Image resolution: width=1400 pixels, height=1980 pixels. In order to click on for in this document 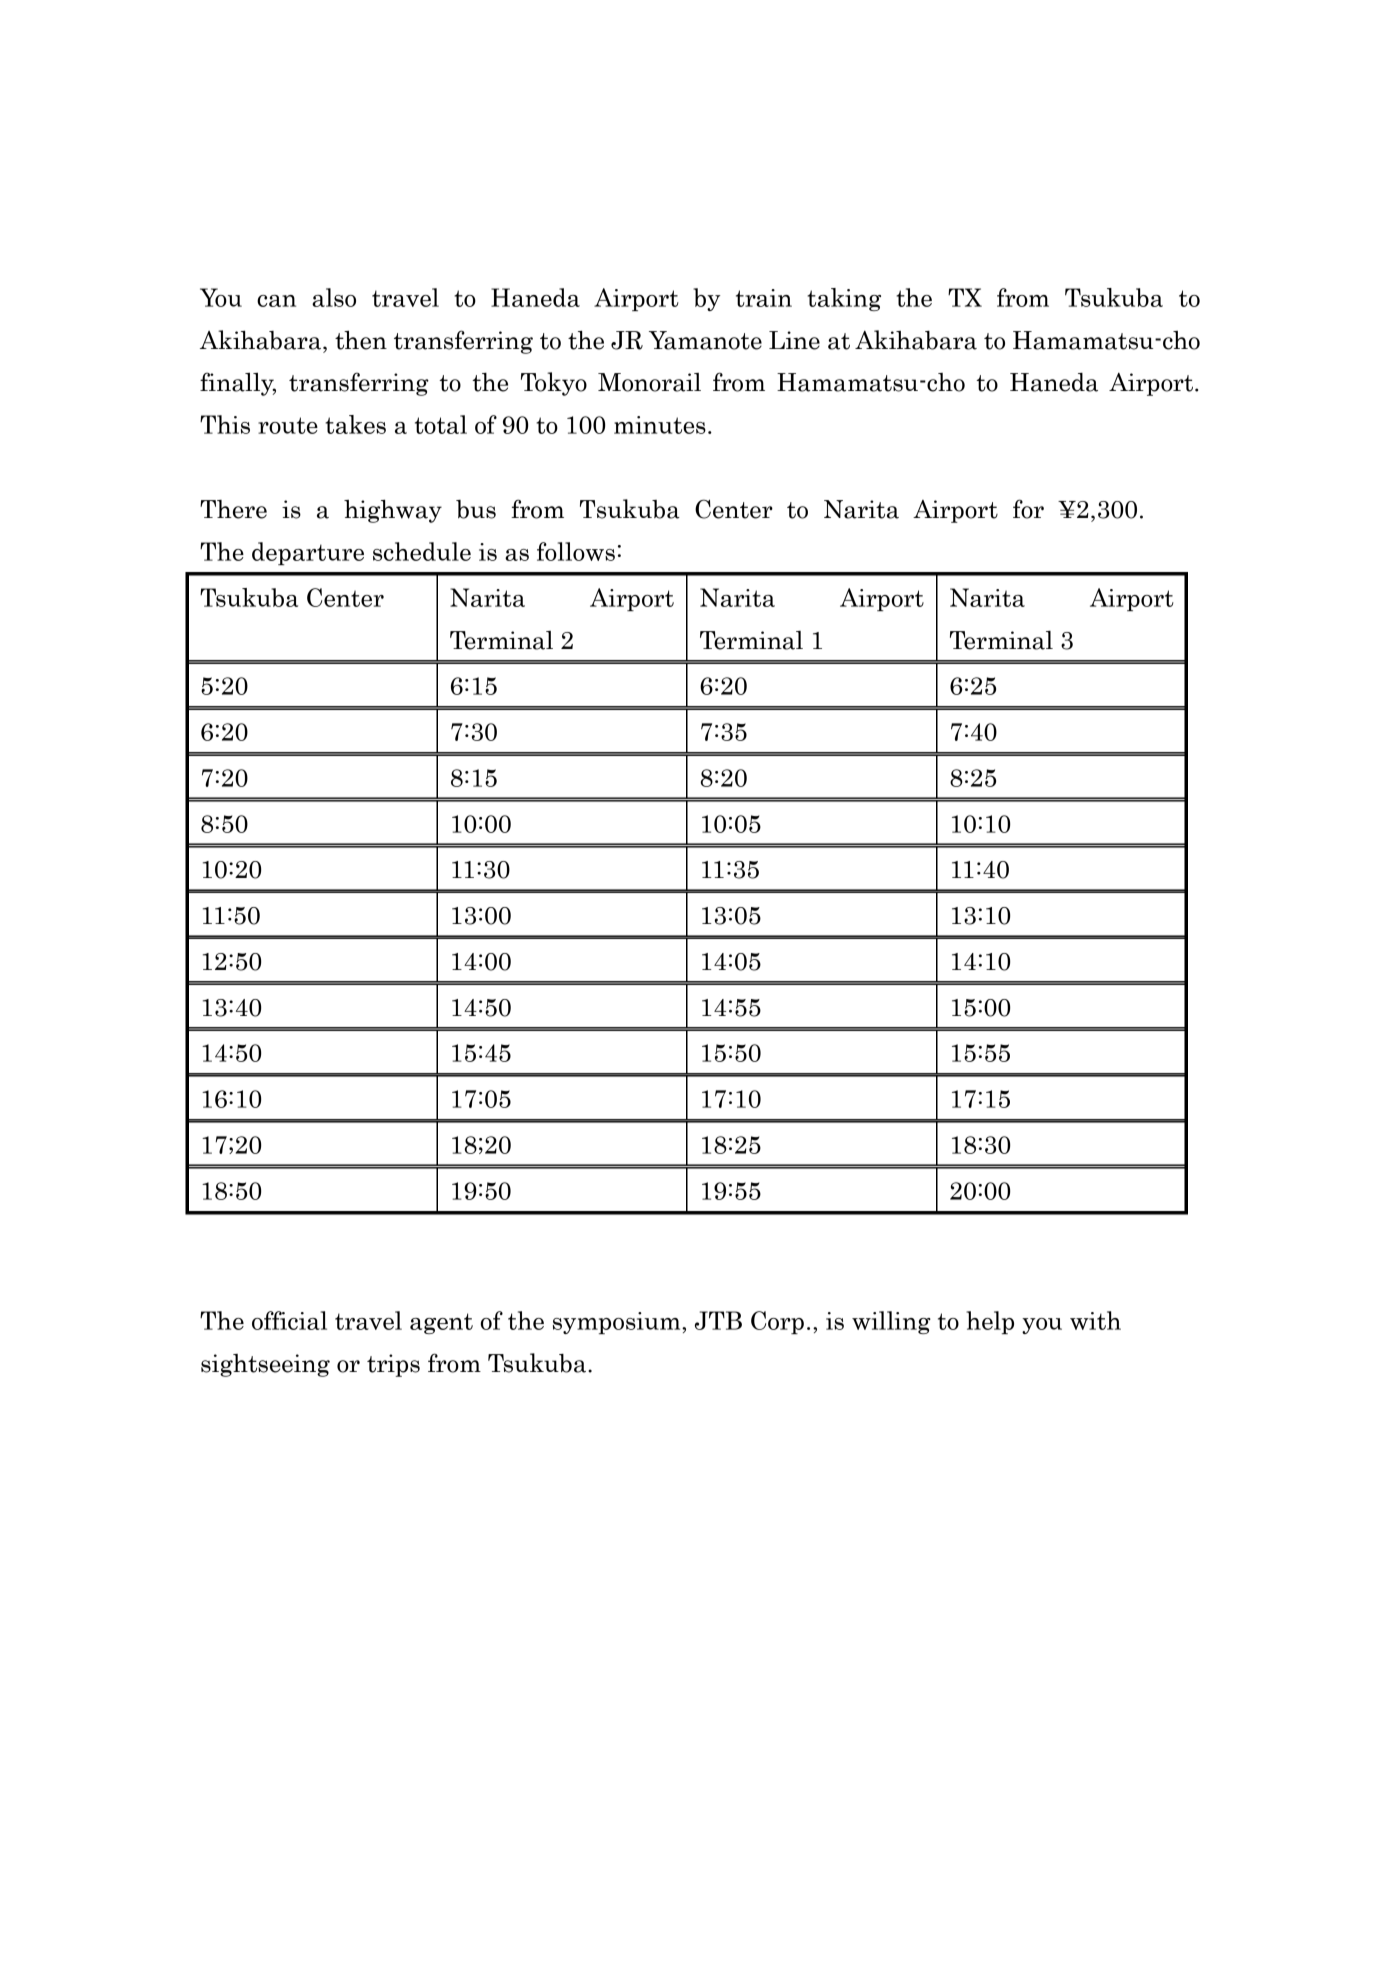, I will do `click(1028, 509)`.
